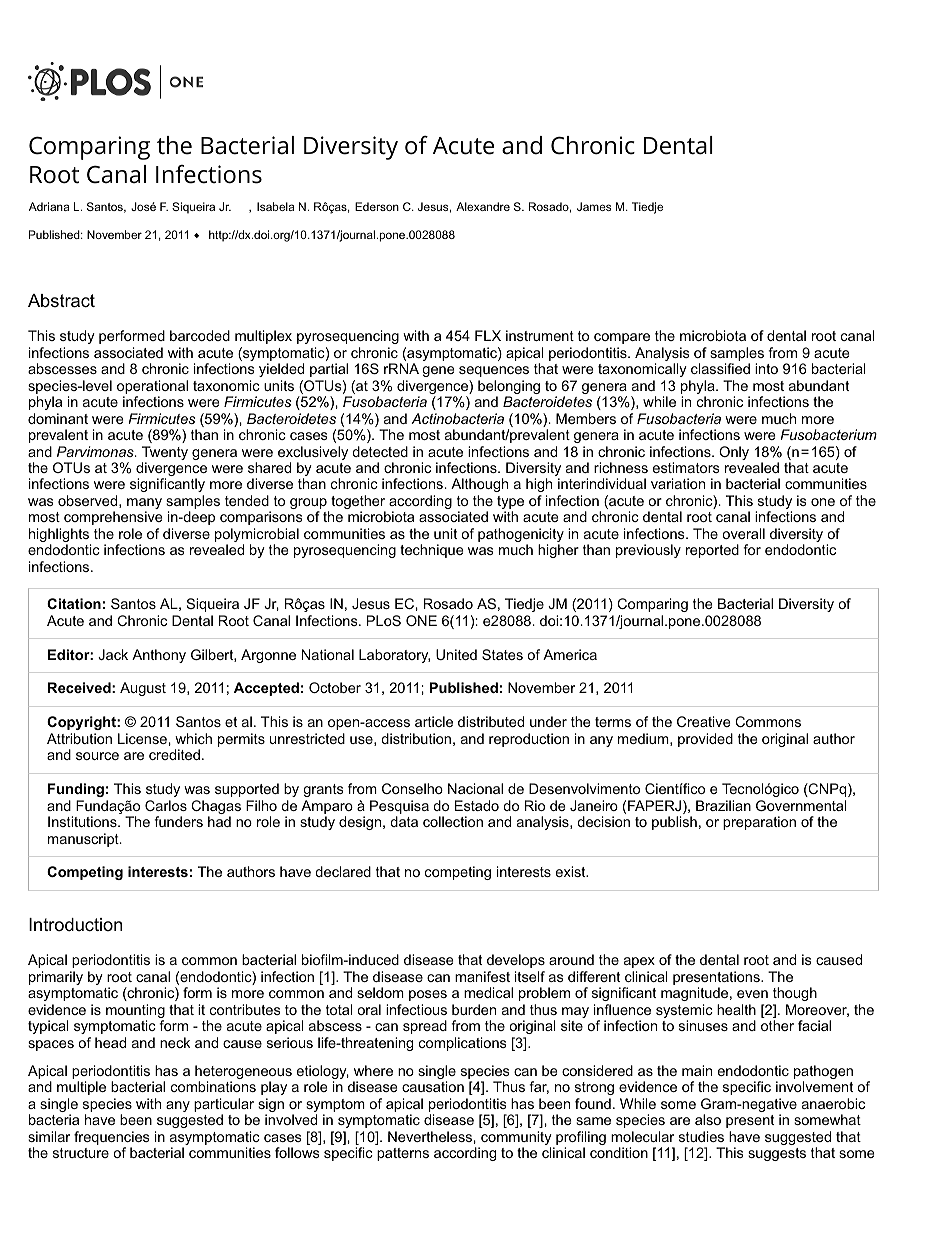 This screenshot has width=952, height=1233. Describe the element at coordinates (143, 689) in the screenshot. I see `August` at that location.
